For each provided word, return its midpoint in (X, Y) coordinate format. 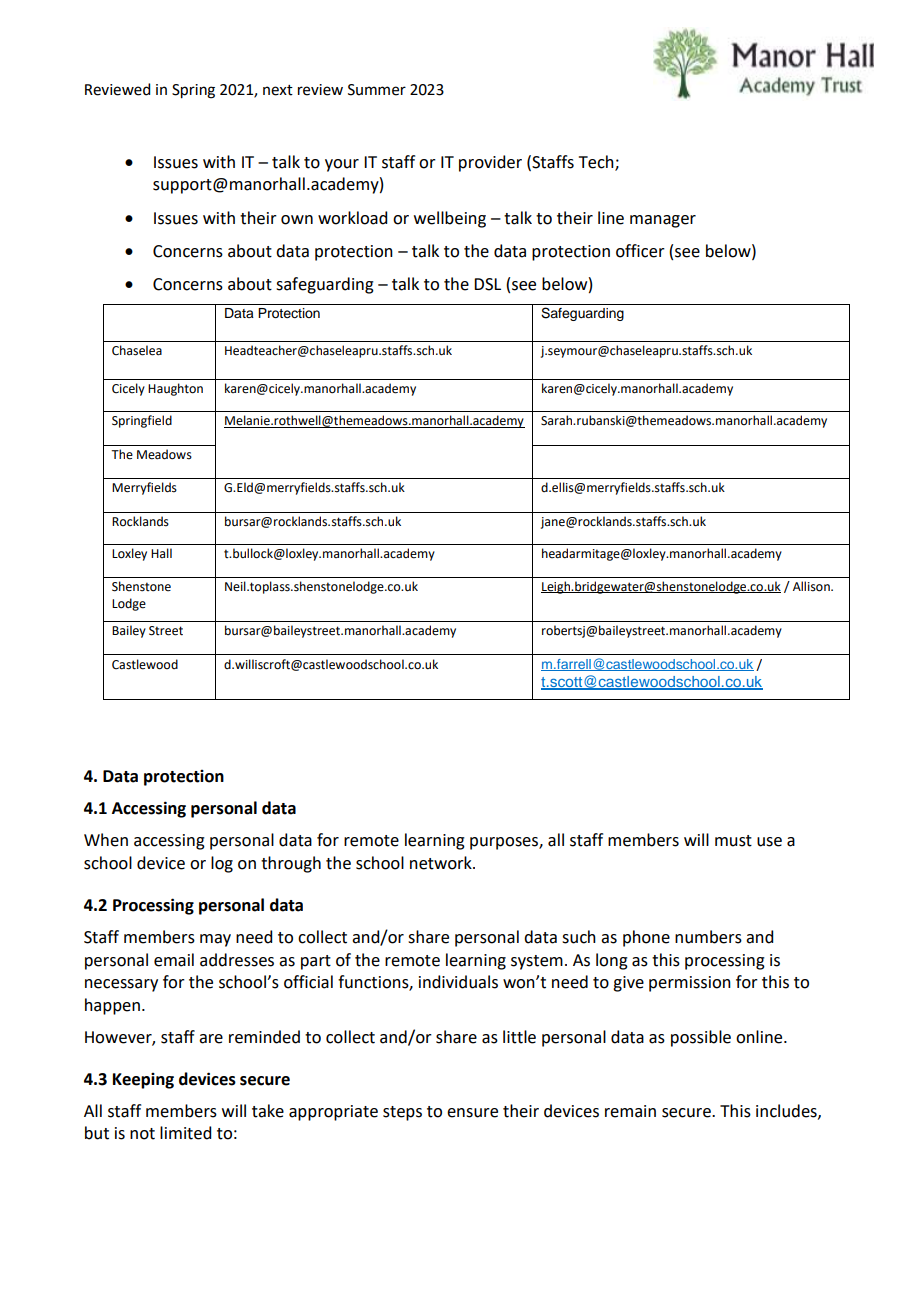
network (442, 863)
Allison (812, 586)
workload (352, 218)
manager (663, 221)
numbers (708, 937)
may (215, 940)
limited (185, 1133)
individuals (458, 982)
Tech (597, 162)
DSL (487, 284)
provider (490, 163)
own (297, 220)
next (278, 90)
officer (640, 251)
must (733, 841)
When (106, 840)
